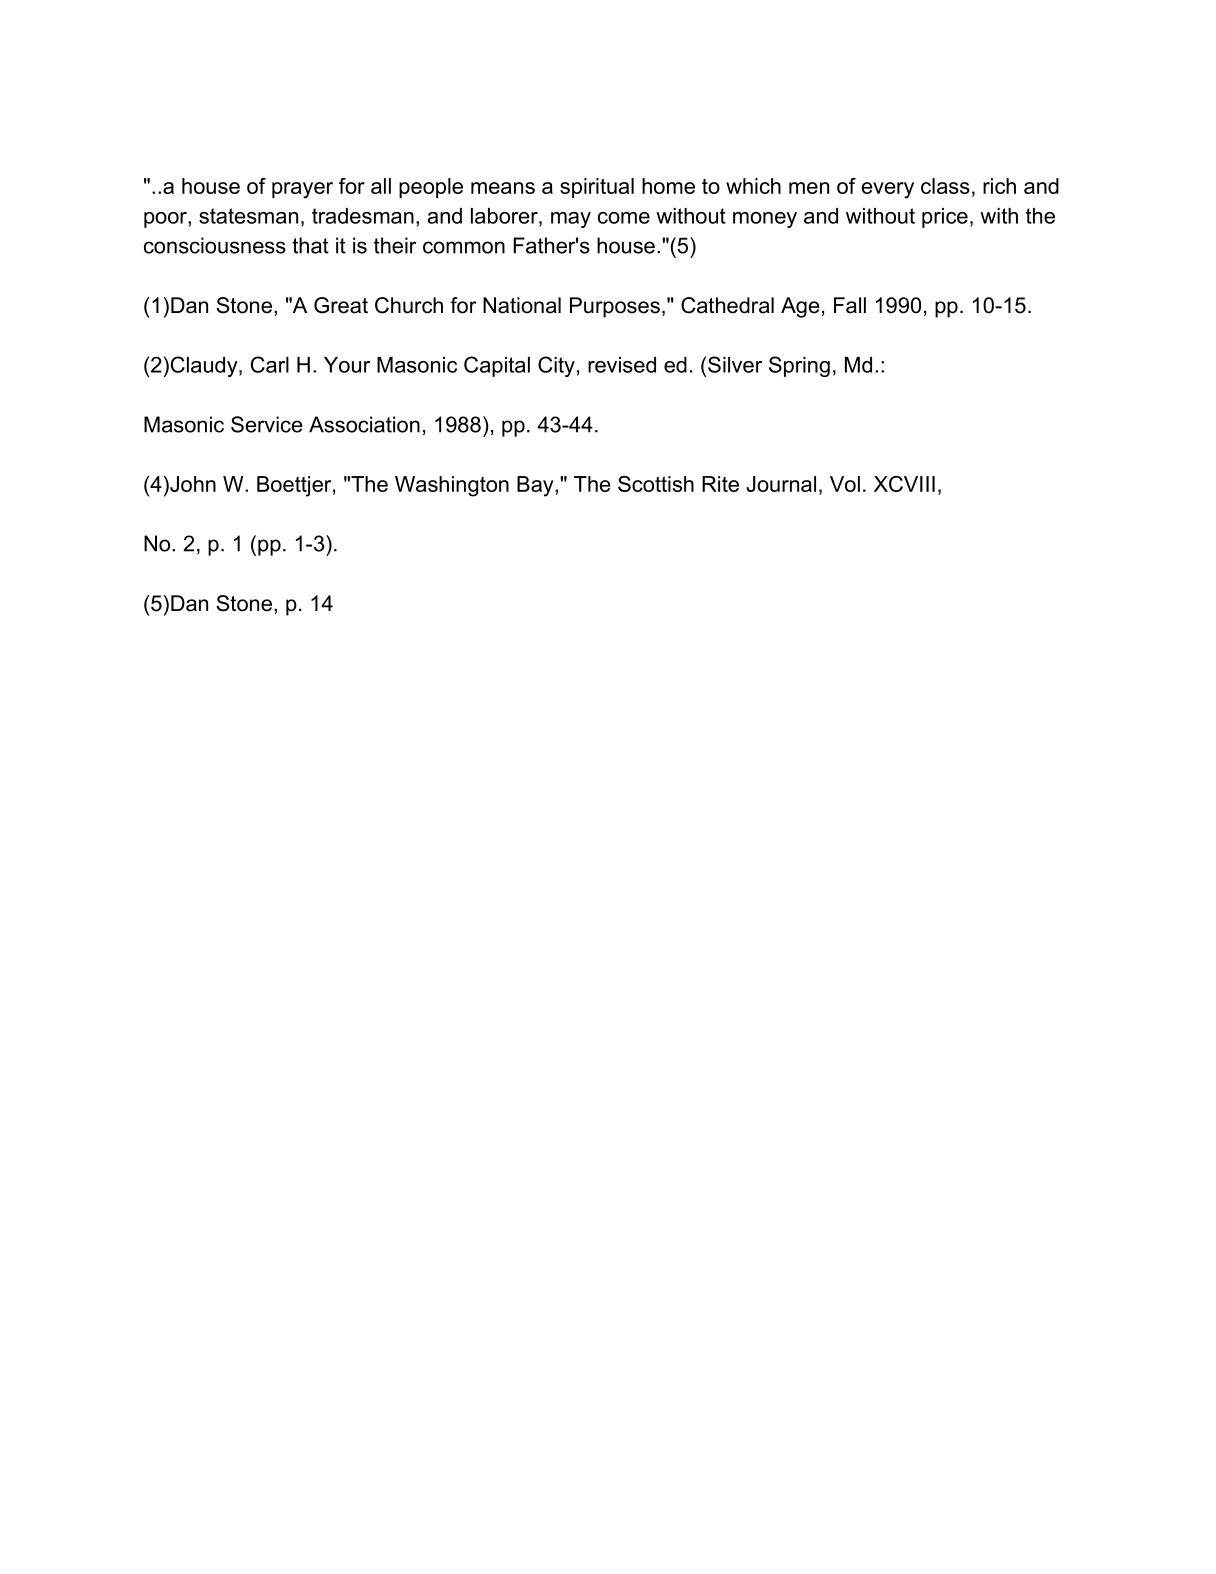 This screenshot has height=1574, width=1216. I want to click on Fall, so click(850, 305).
